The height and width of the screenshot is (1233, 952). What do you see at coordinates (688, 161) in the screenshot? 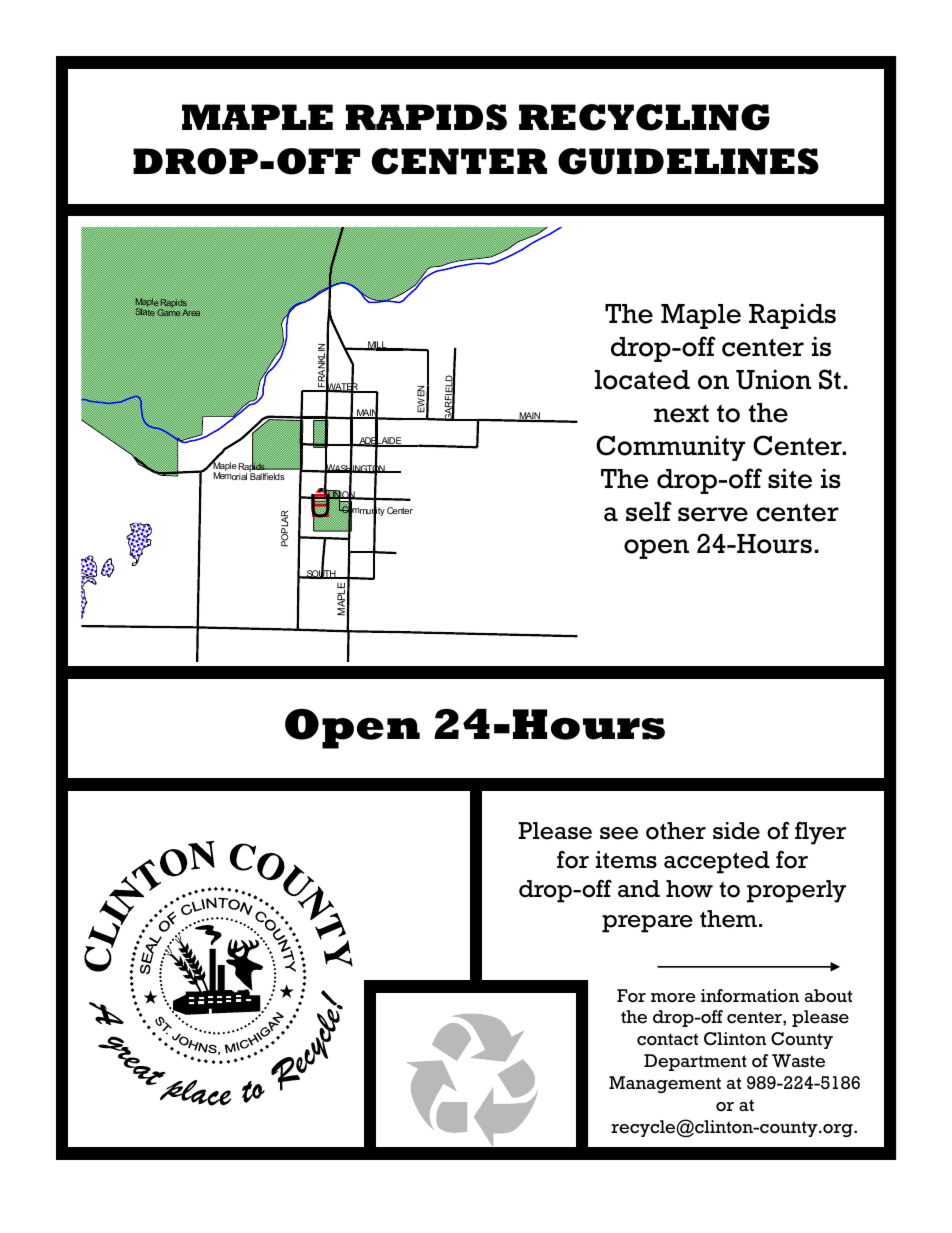
I see `GUIDELINES` at bounding box center [688, 161].
